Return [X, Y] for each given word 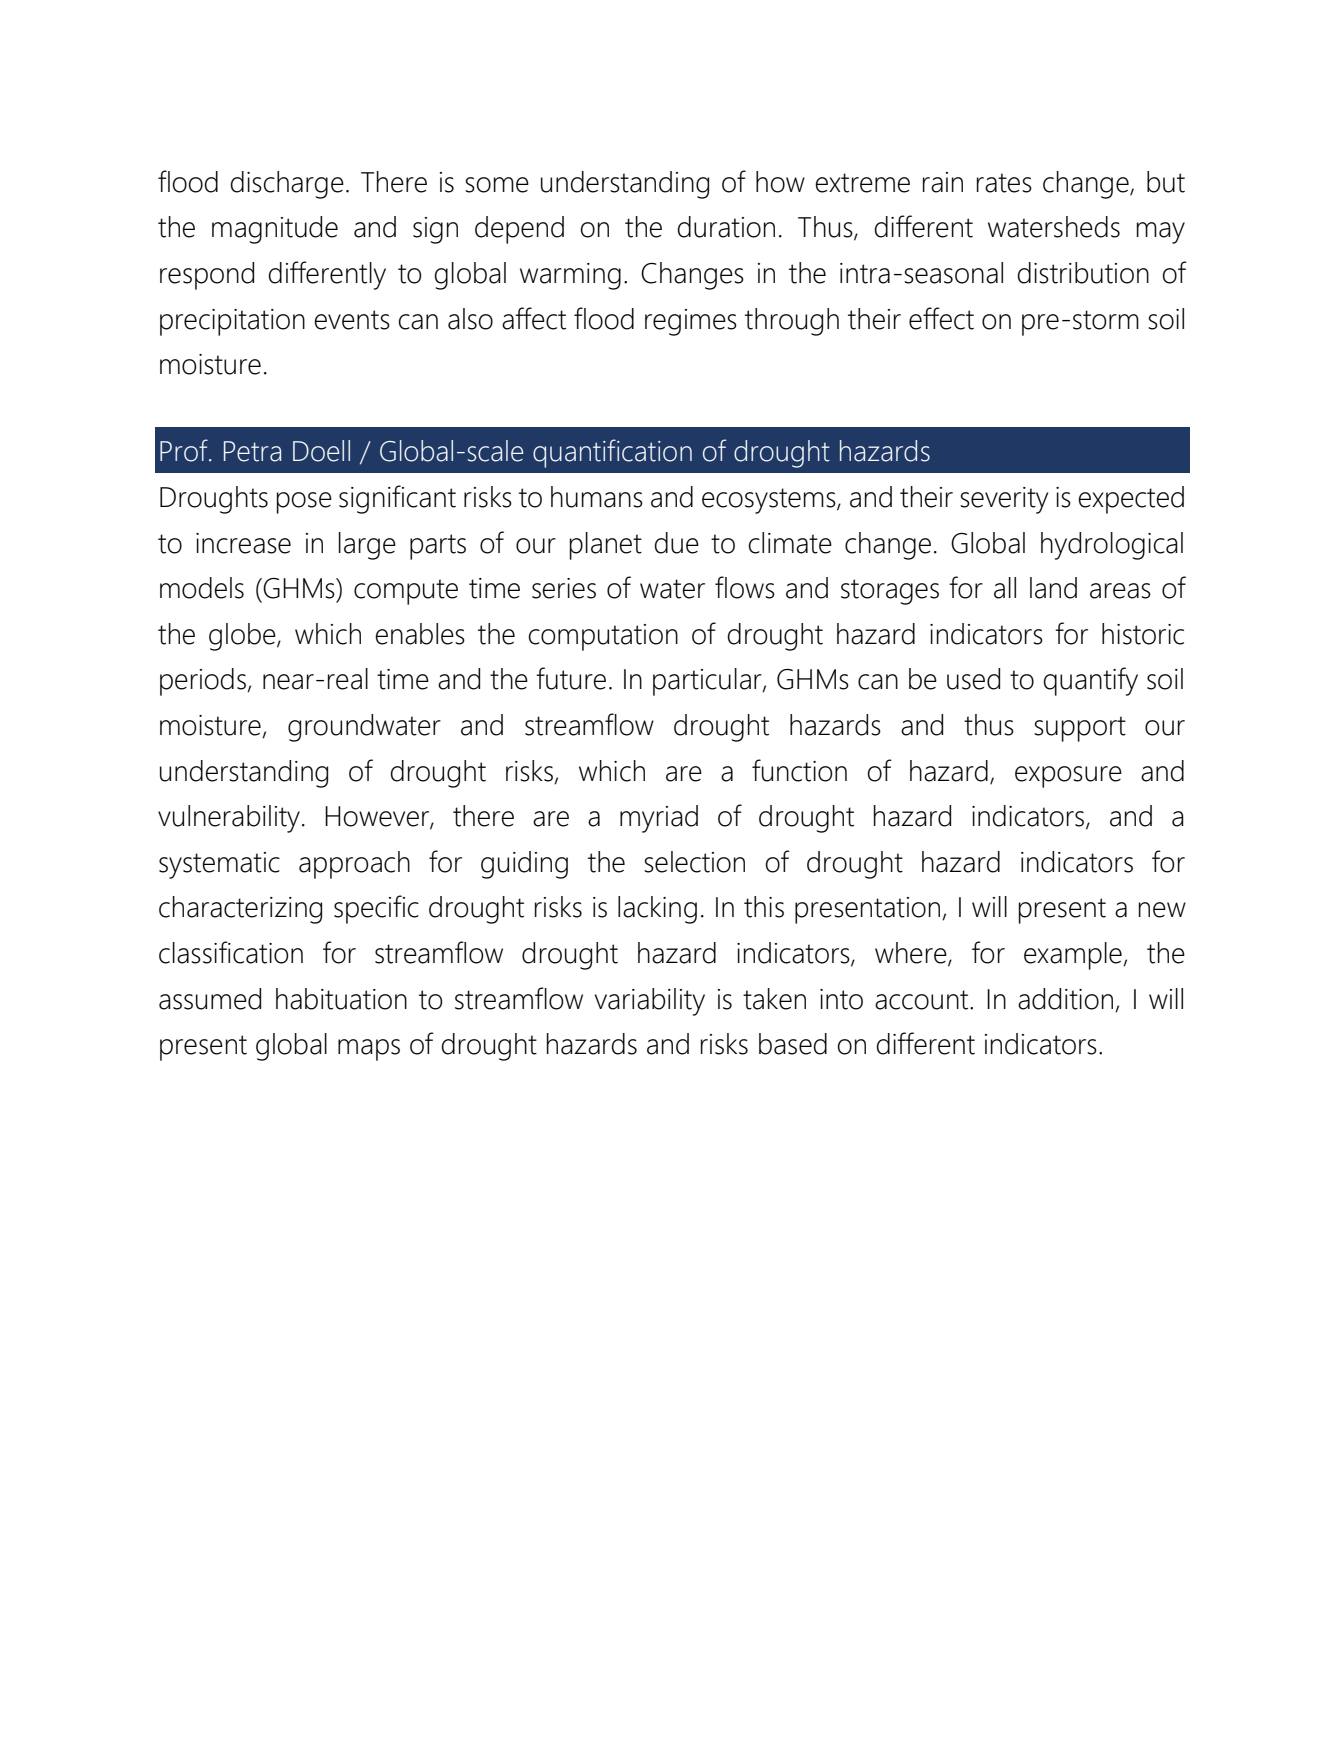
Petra [252, 451]
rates [1004, 183]
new [1162, 910]
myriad [659, 819]
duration [726, 227]
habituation [341, 999]
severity [1004, 500]
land [1053, 588]
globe [243, 637]
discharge [287, 185]
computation [603, 637]
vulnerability [230, 819]
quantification [612, 453]
